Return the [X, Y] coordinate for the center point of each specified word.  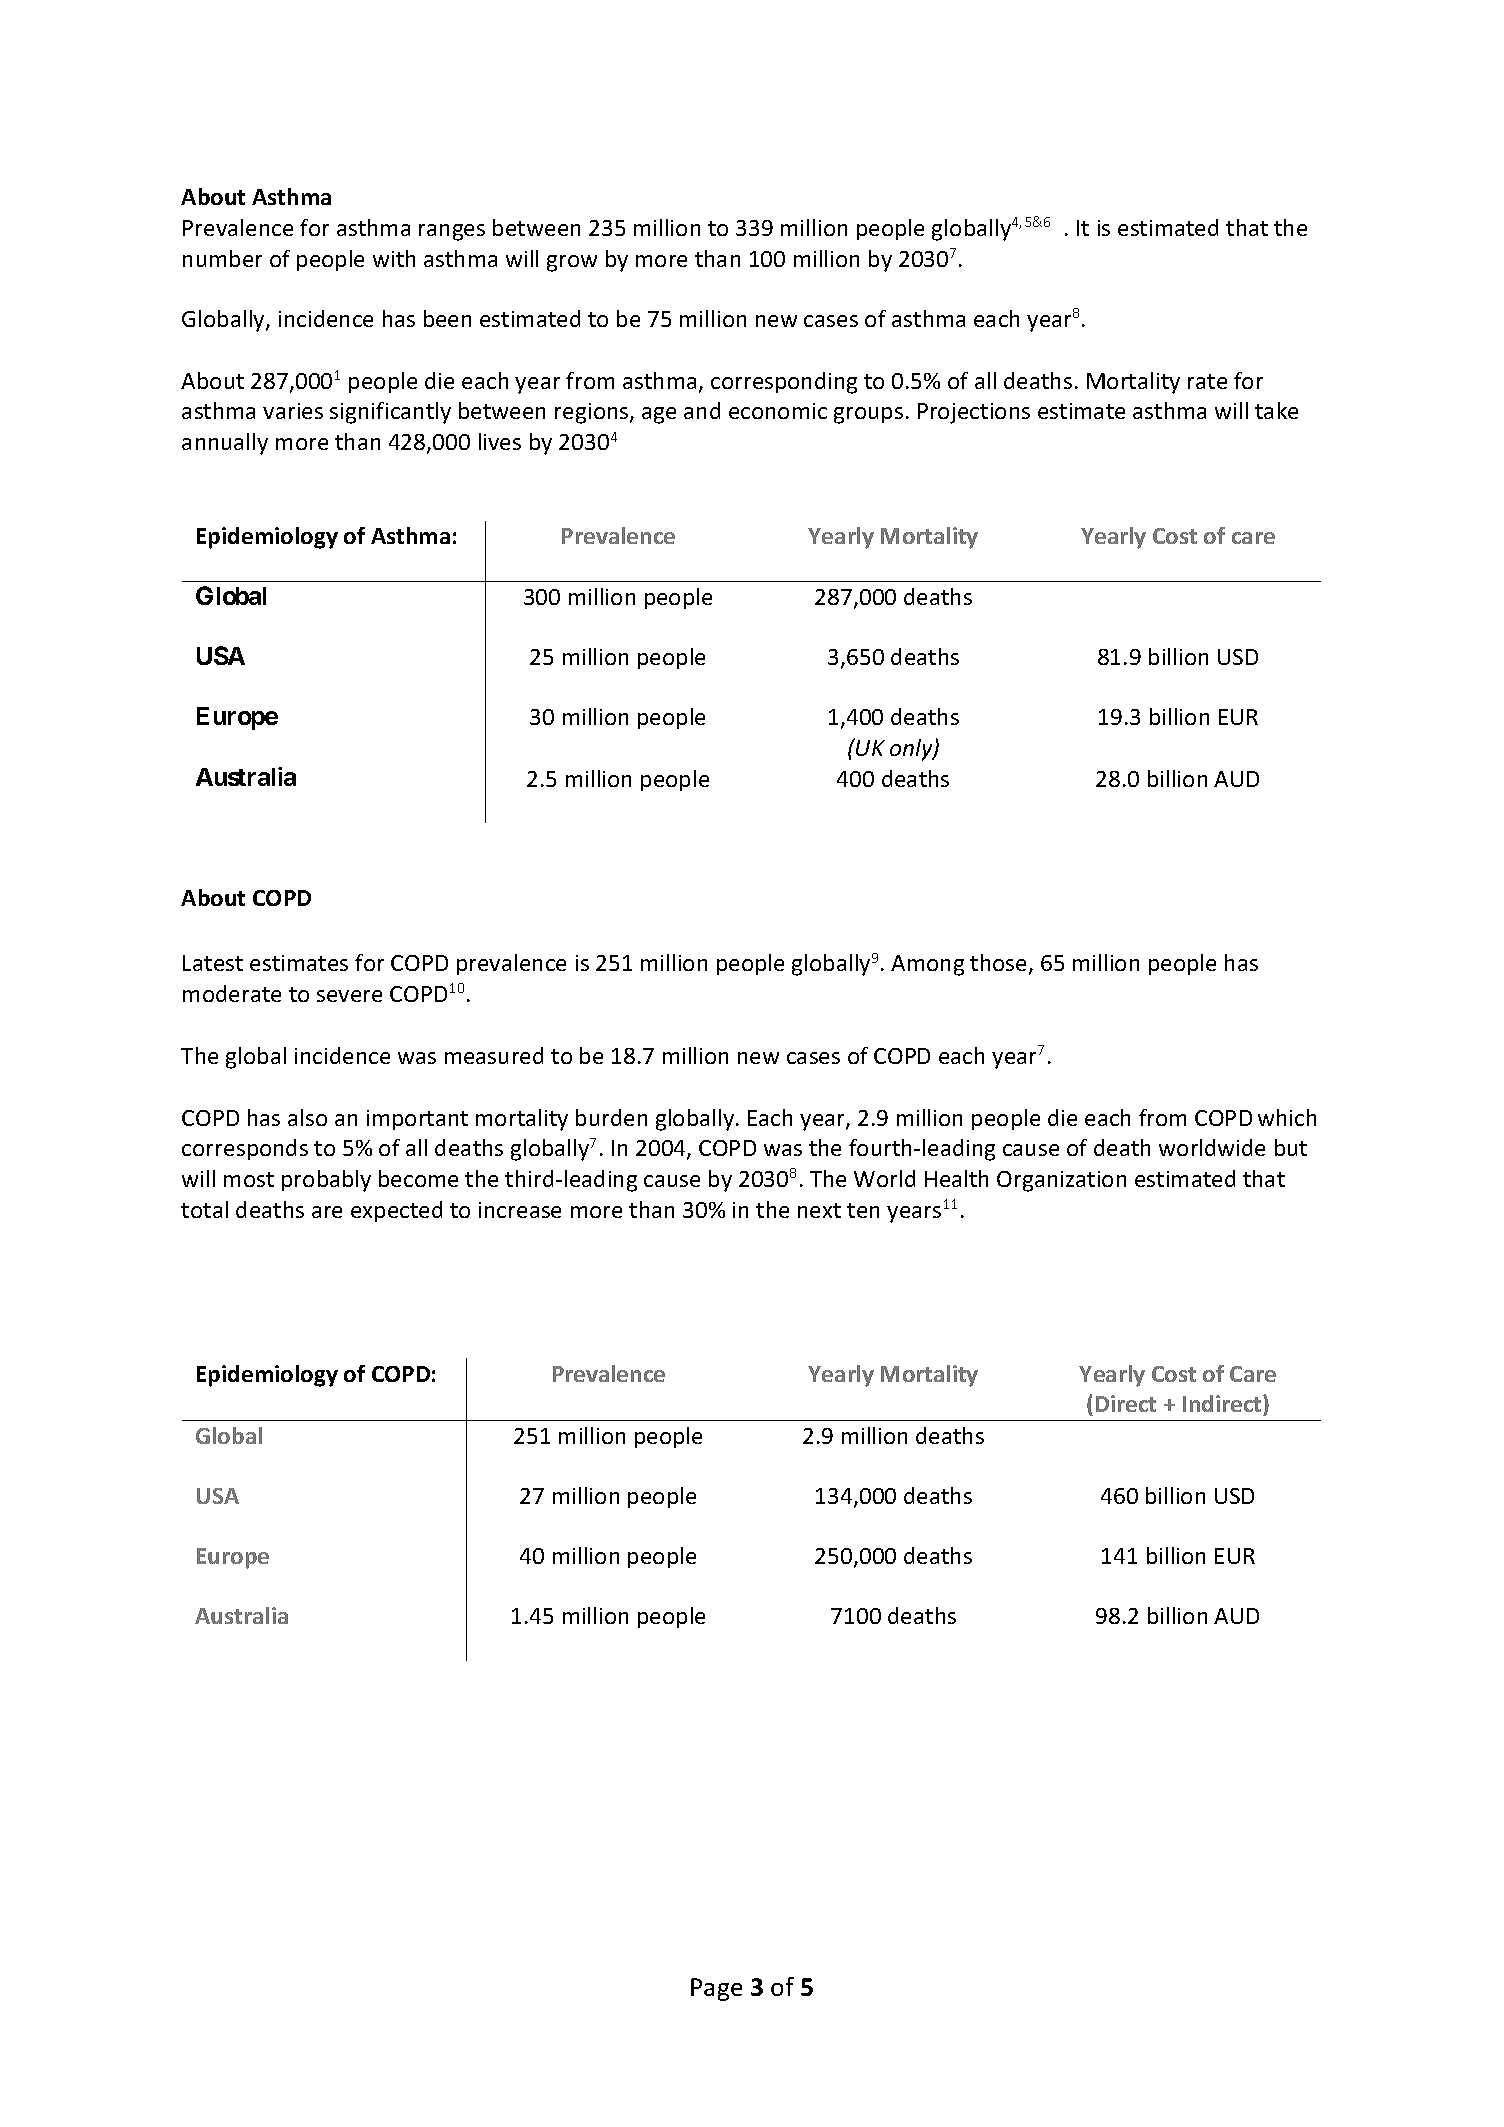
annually [225, 444]
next [819, 1210]
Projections [974, 413]
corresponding [784, 383]
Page [716, 1989]
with [394, 258]
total [204, 1209]
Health [956, 1178]
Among [927, 965]
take [1276, 410]
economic [778, 411]
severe [349, 996]
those [1000, 964]
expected [396, 1211]
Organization [1061, 1181]
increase [520, 1210]
